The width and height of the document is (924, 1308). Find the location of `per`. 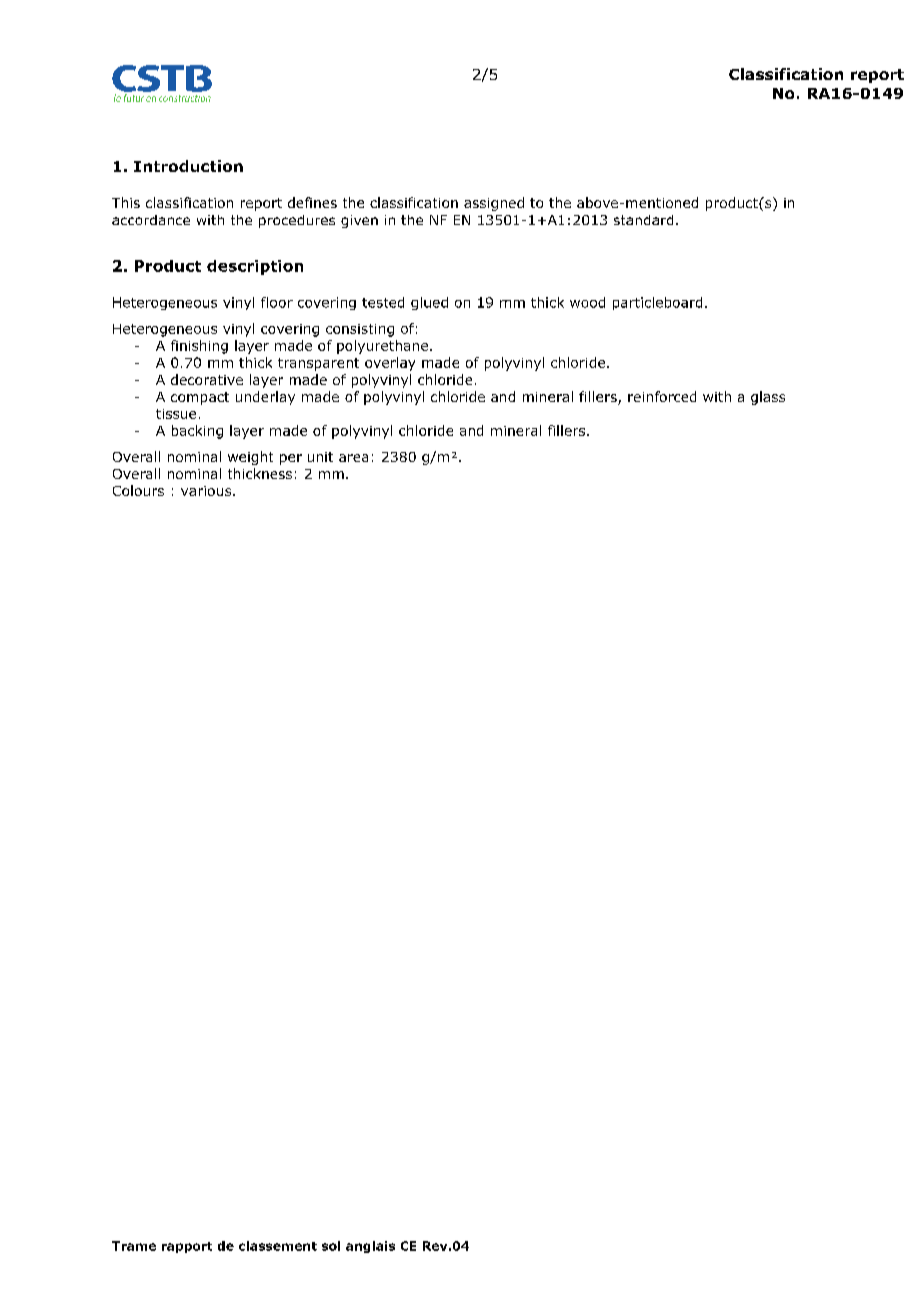

per is located at coordinates (291, 459).
